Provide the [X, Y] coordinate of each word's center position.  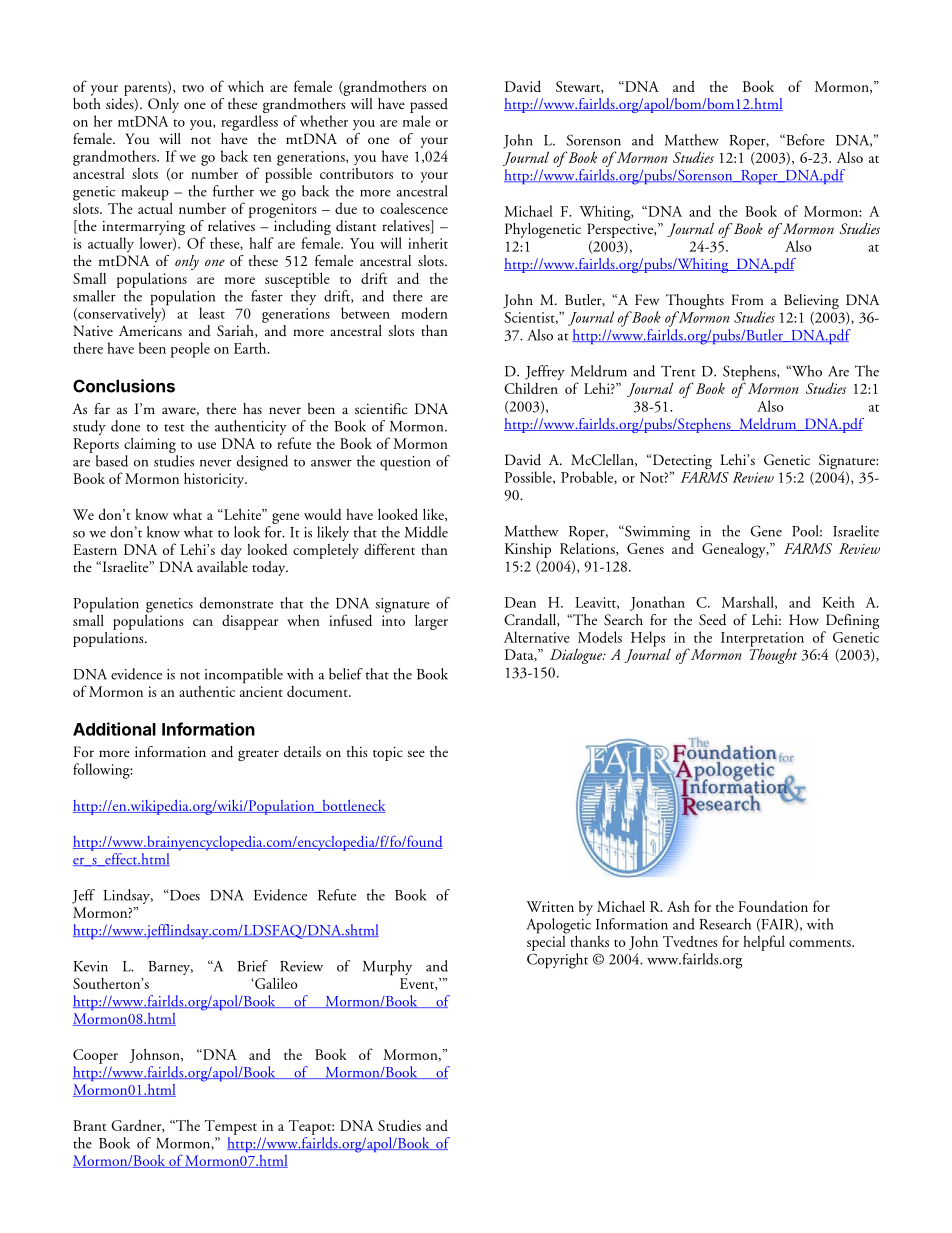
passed [429, 107]
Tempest [231, 1127]
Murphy [387, 968]
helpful [764, 943]
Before [804, 140]
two [193, 88]
